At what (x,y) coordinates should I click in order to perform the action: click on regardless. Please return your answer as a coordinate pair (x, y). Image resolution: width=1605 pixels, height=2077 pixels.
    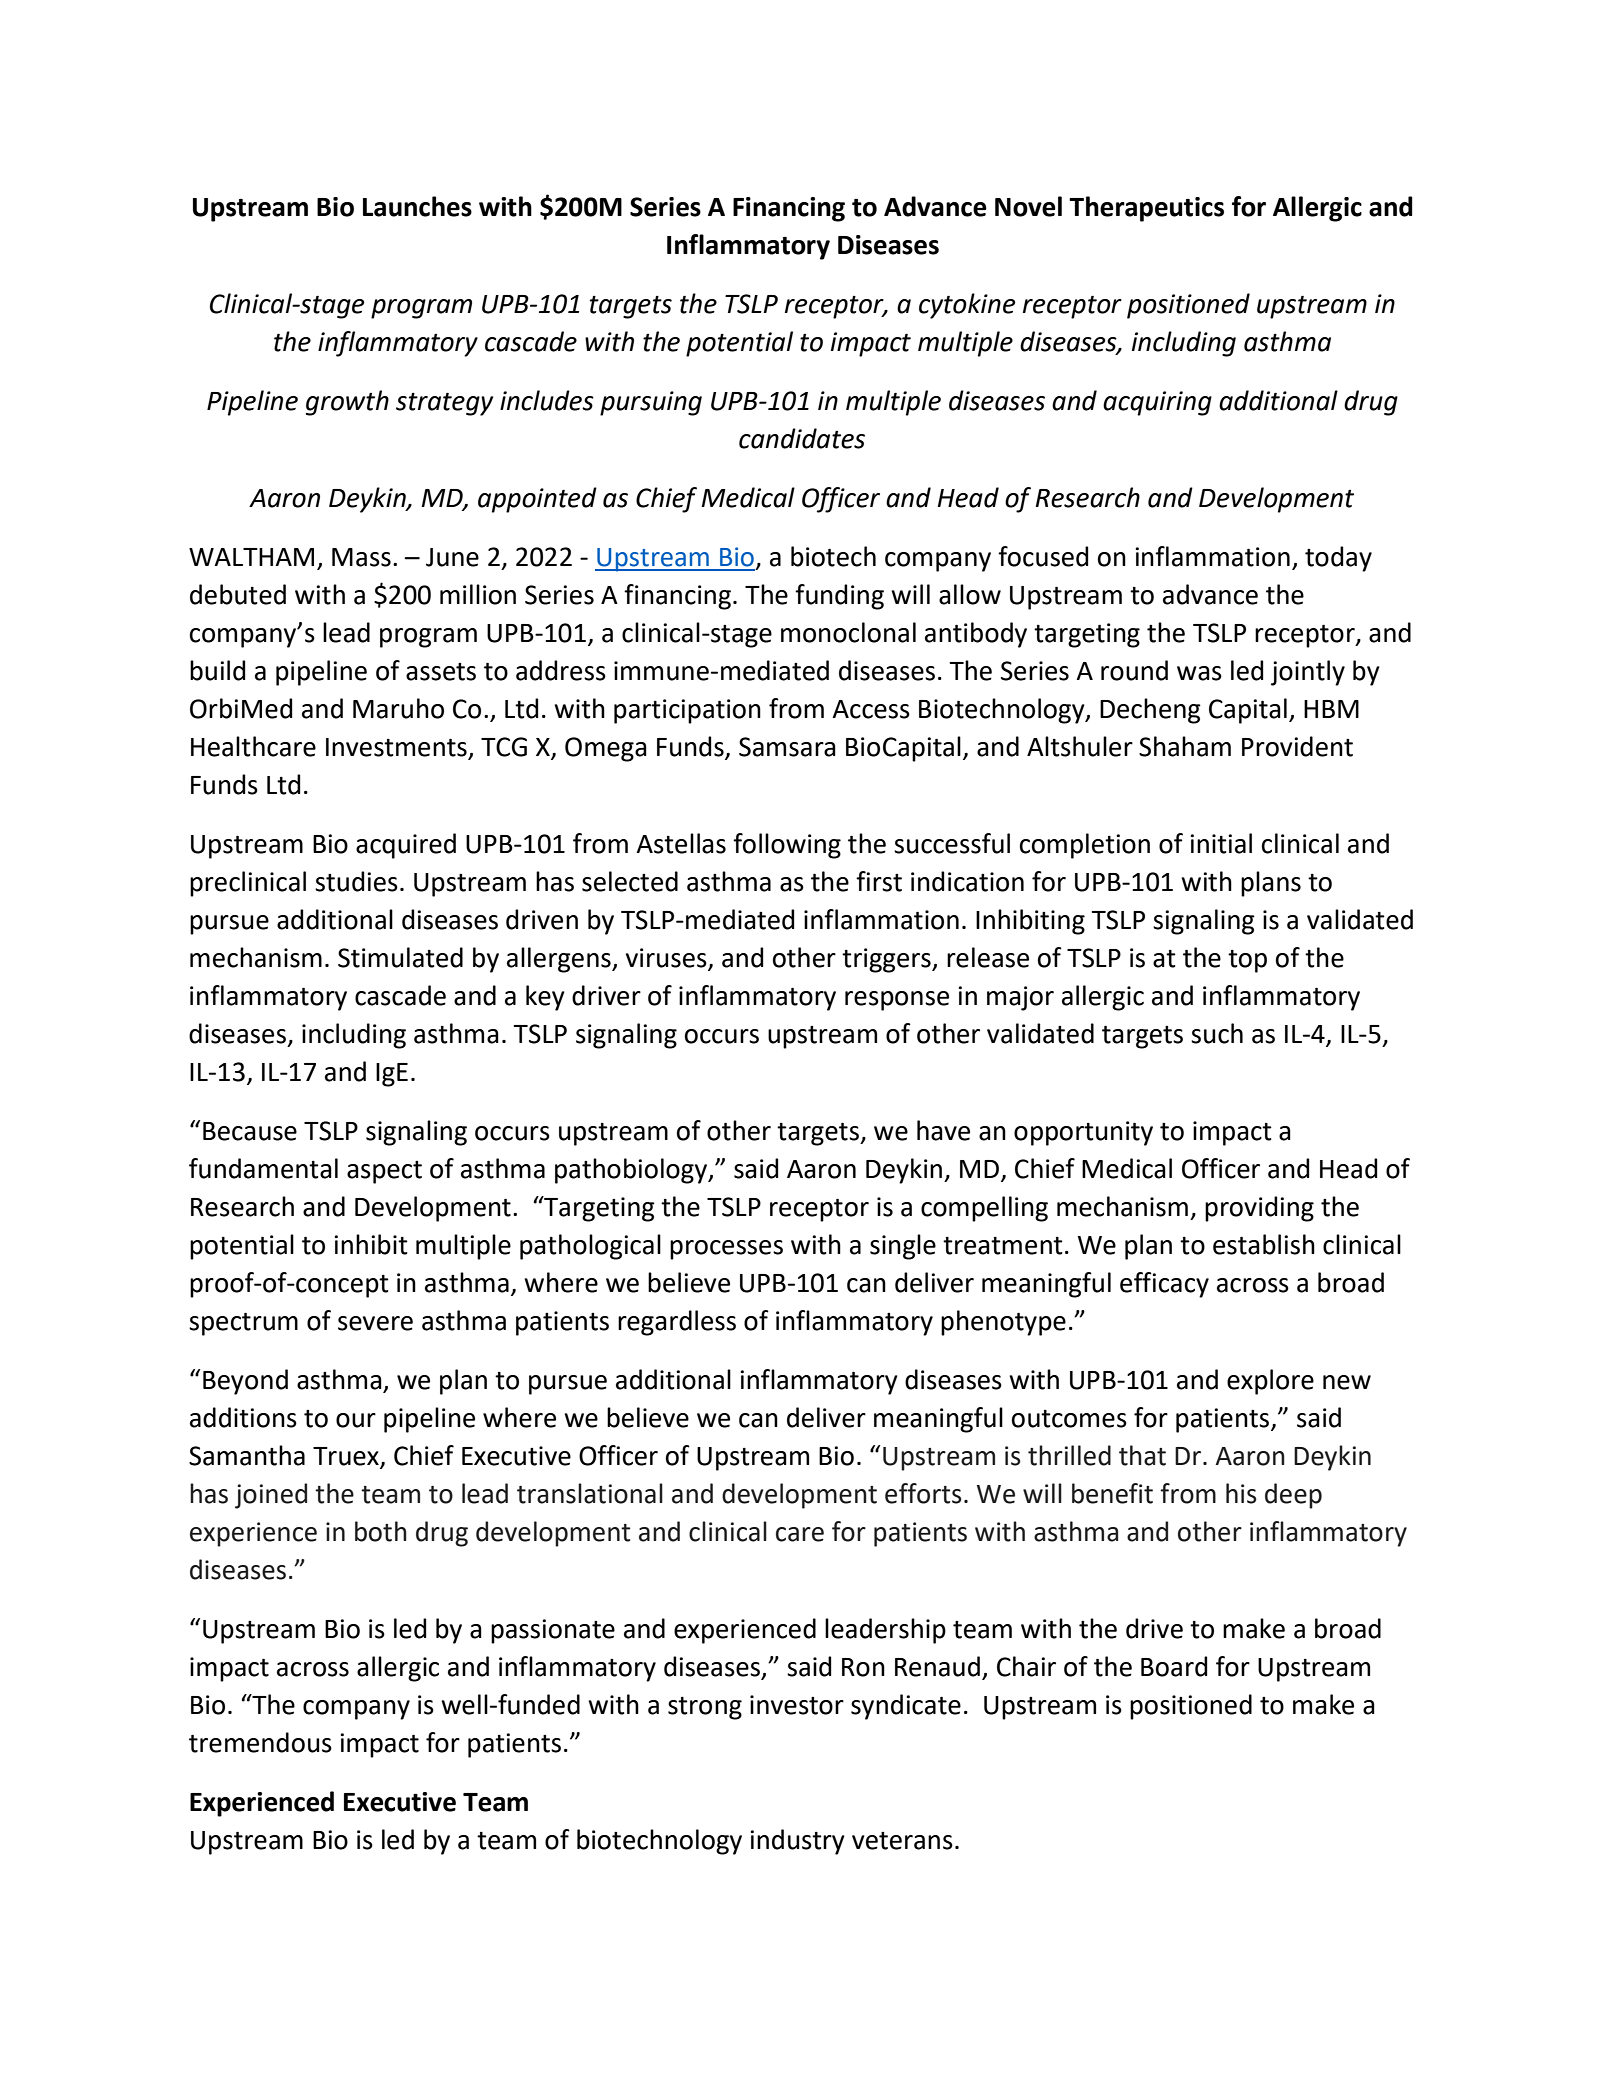
    Looking at the image, I should click on (677, 1323).
